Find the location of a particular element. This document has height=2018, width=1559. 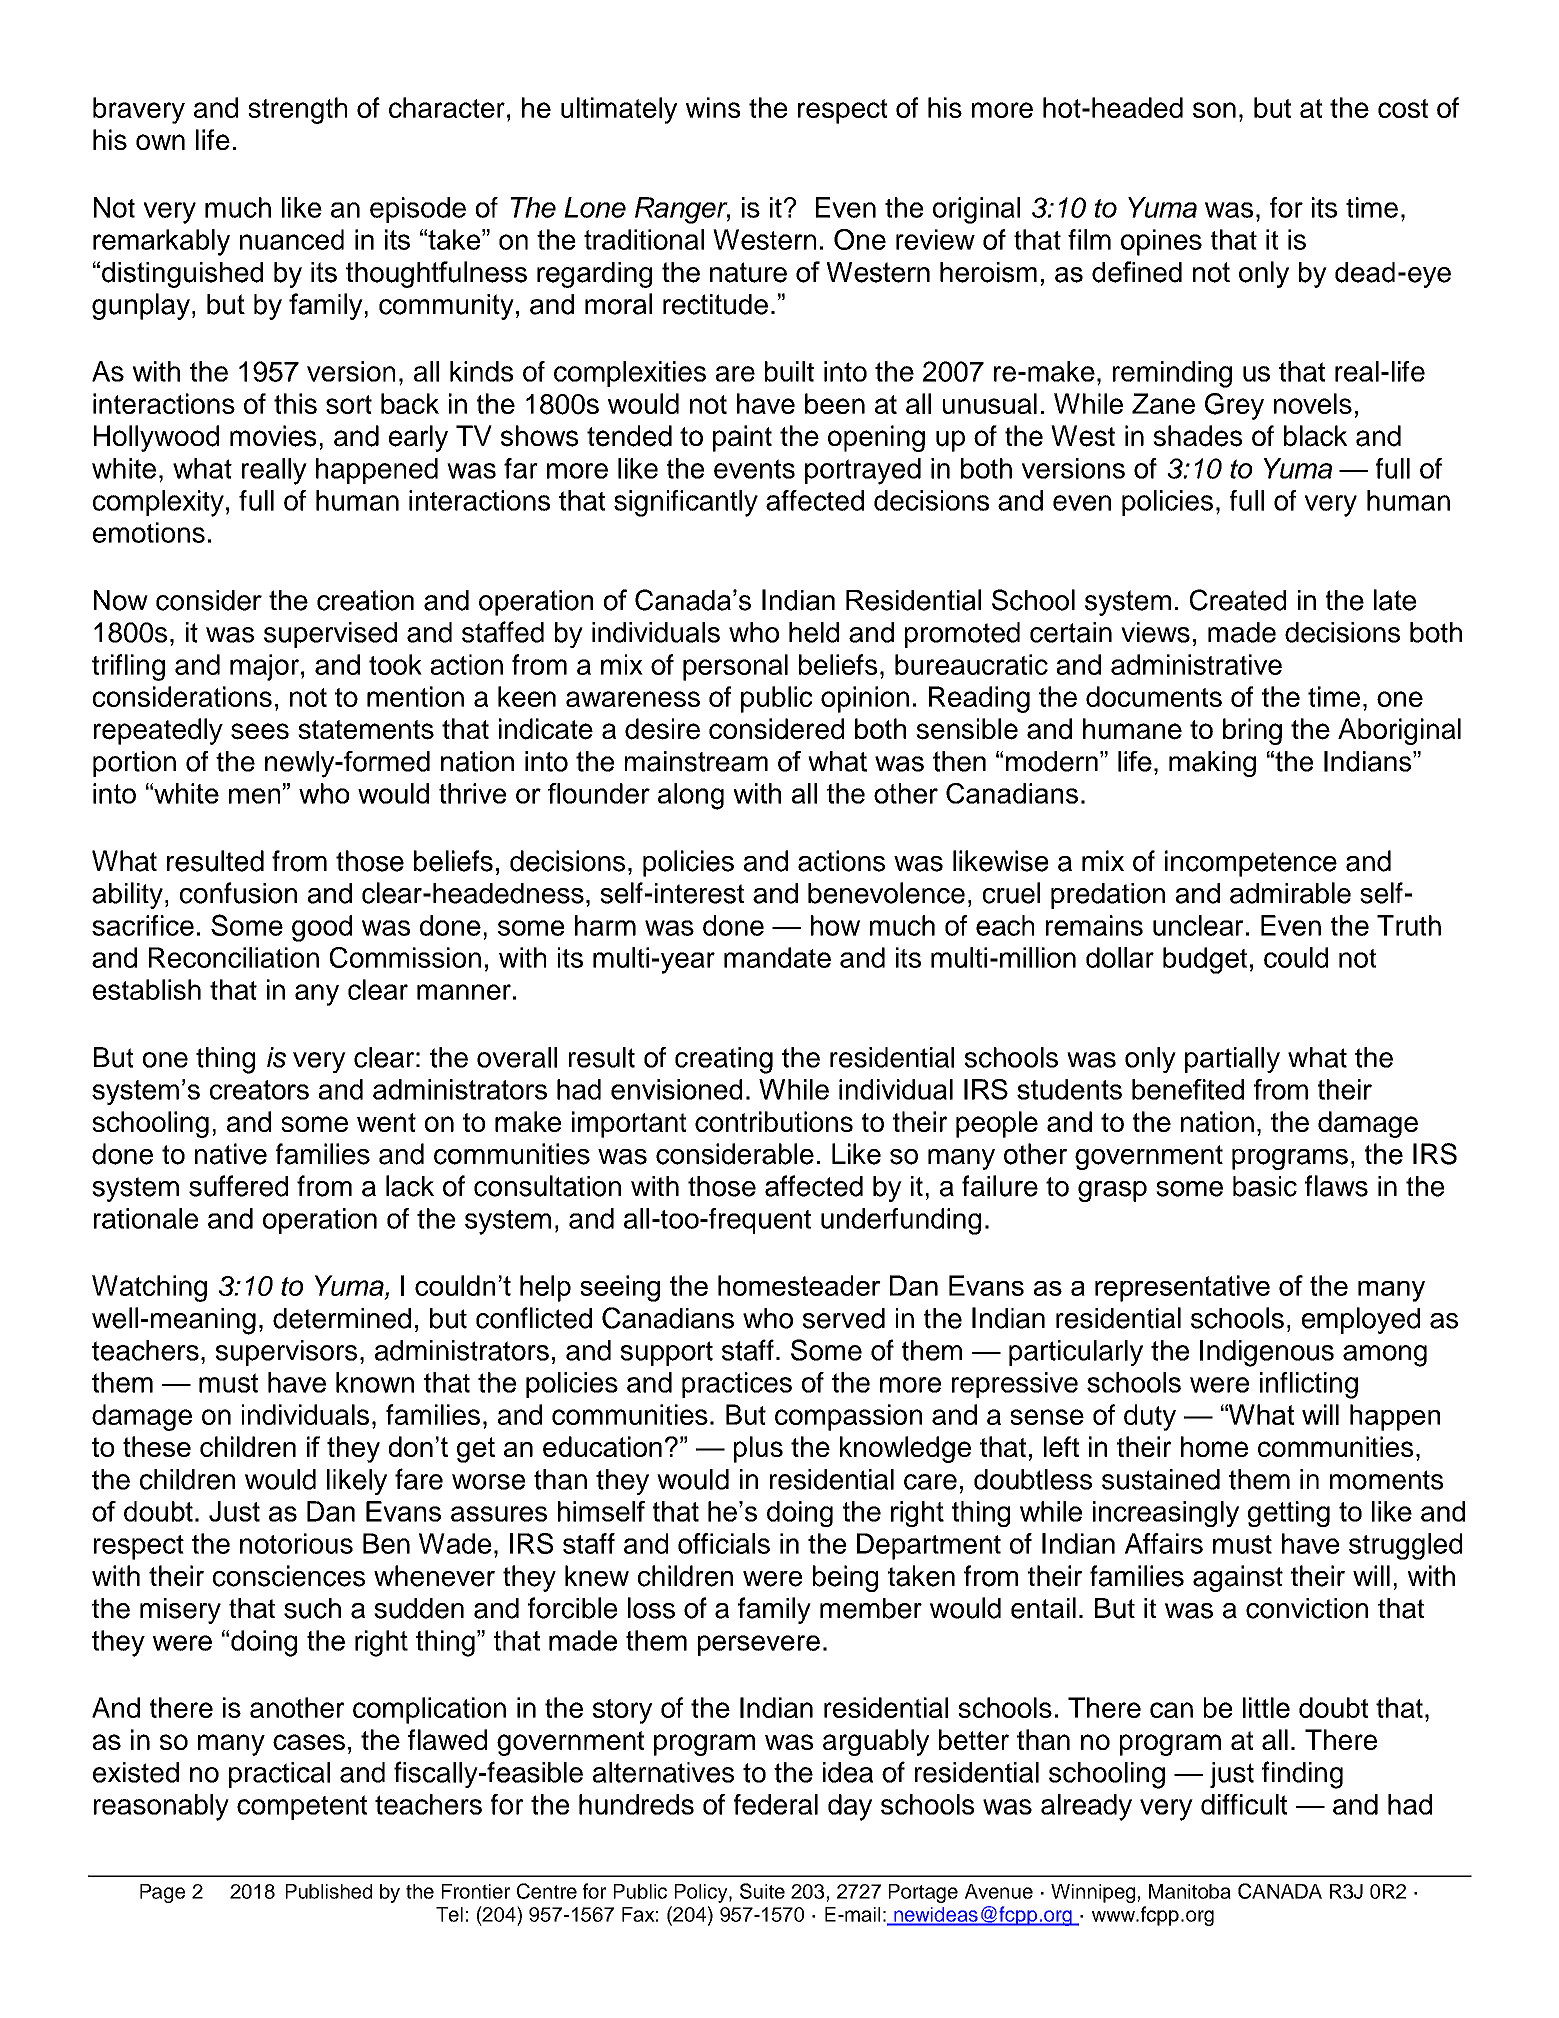

difficult is located at coordinates (1244, 1804).
